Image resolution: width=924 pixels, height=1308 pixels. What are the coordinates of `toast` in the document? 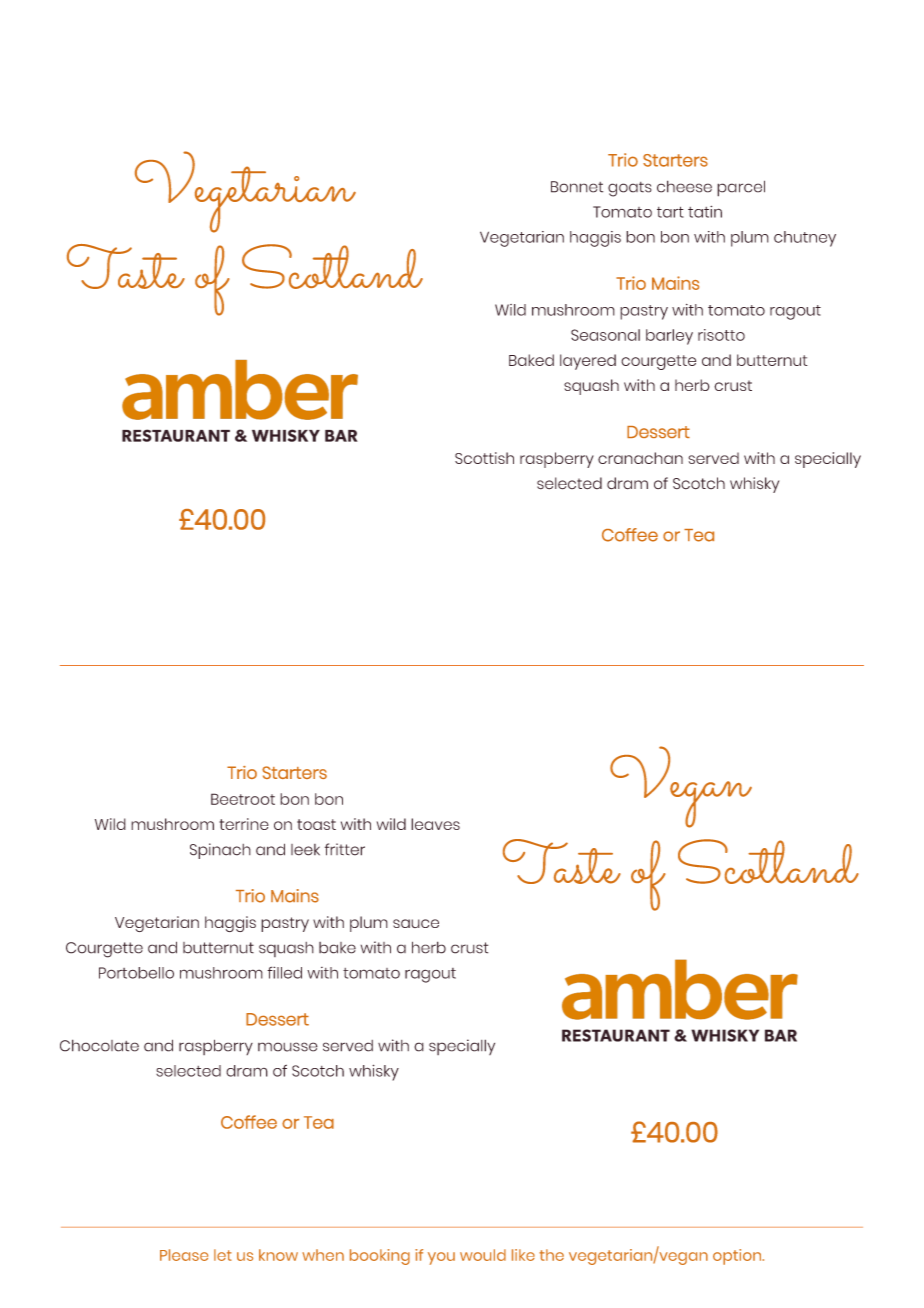 It's located at (316, 824).
